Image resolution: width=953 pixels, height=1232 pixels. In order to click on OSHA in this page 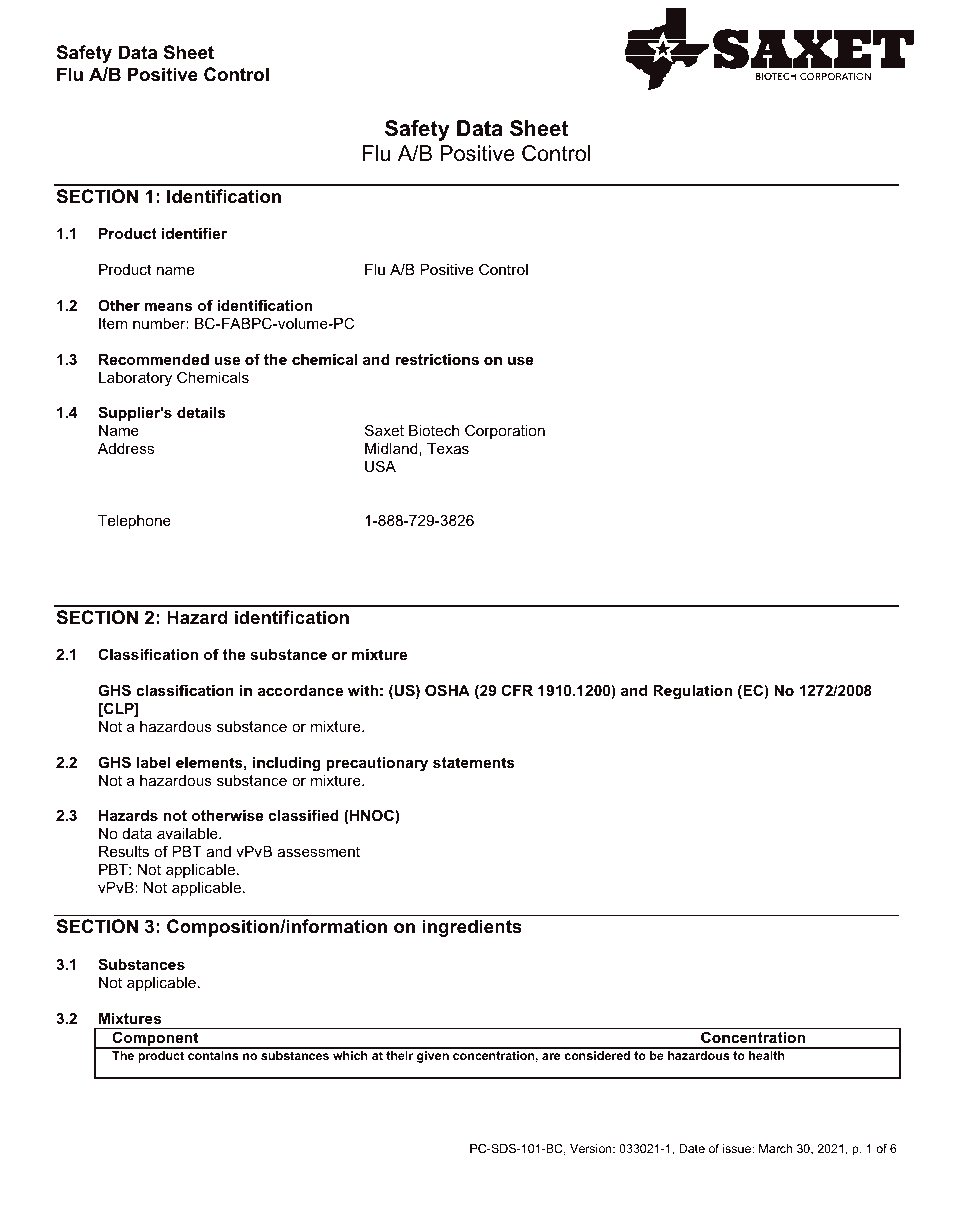, I will do `click(447, 690)`.
